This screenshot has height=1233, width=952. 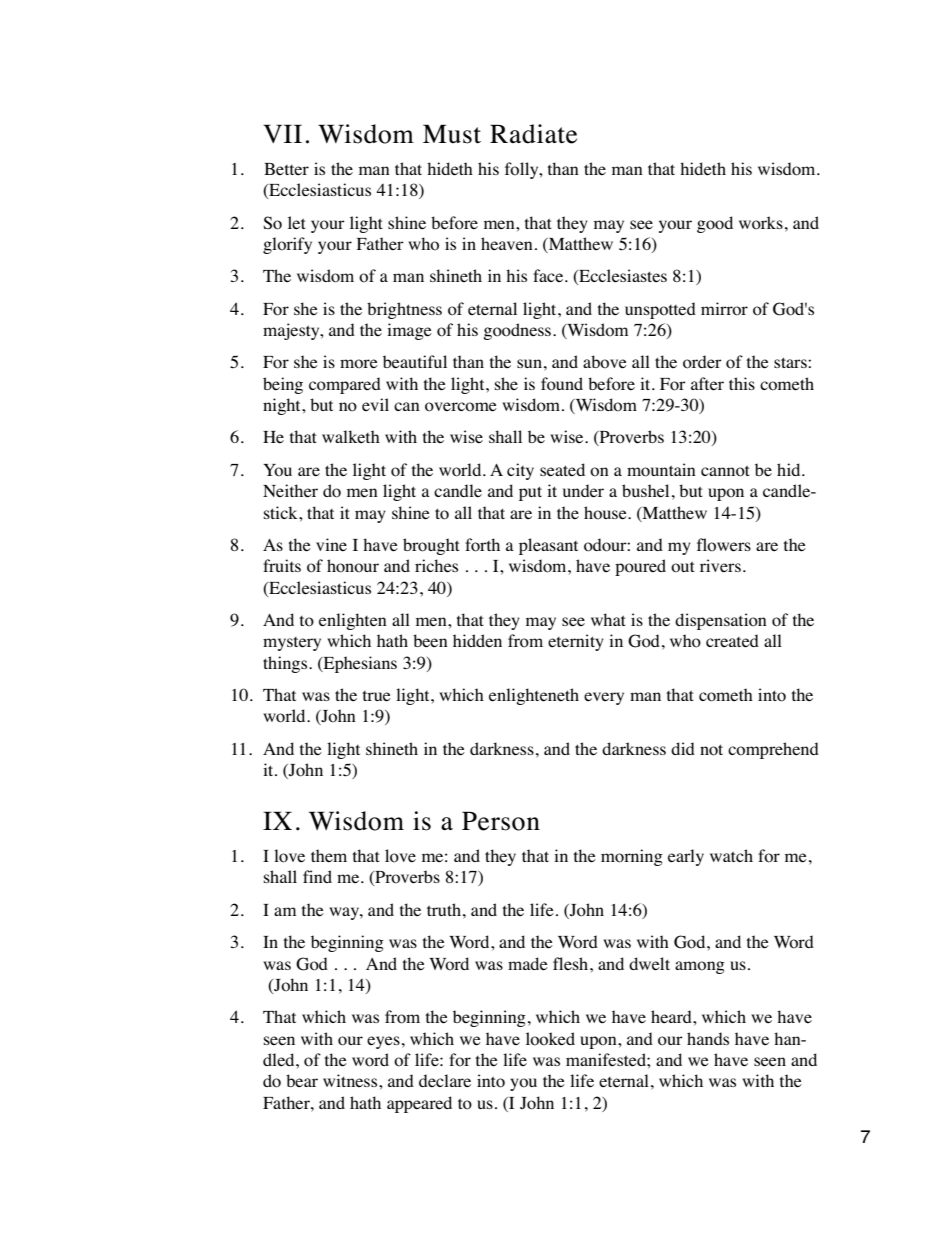 I want to click on Person, so click(x=501, y=821).
